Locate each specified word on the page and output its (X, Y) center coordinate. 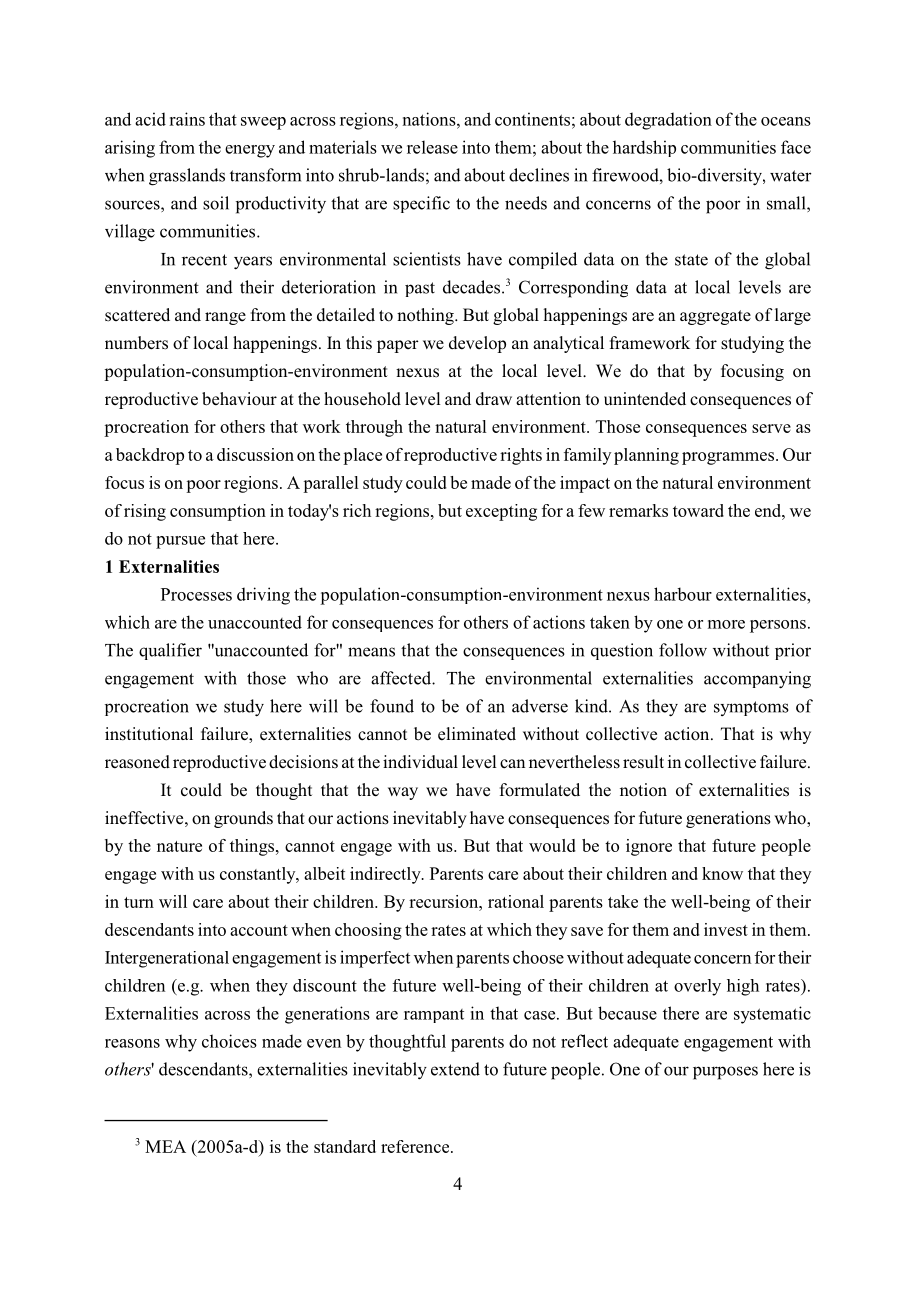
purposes (725, 1073)
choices (229, 1041)
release (432, 147)
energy (250, 151)
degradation (668, 121)
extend (455, 1069)
